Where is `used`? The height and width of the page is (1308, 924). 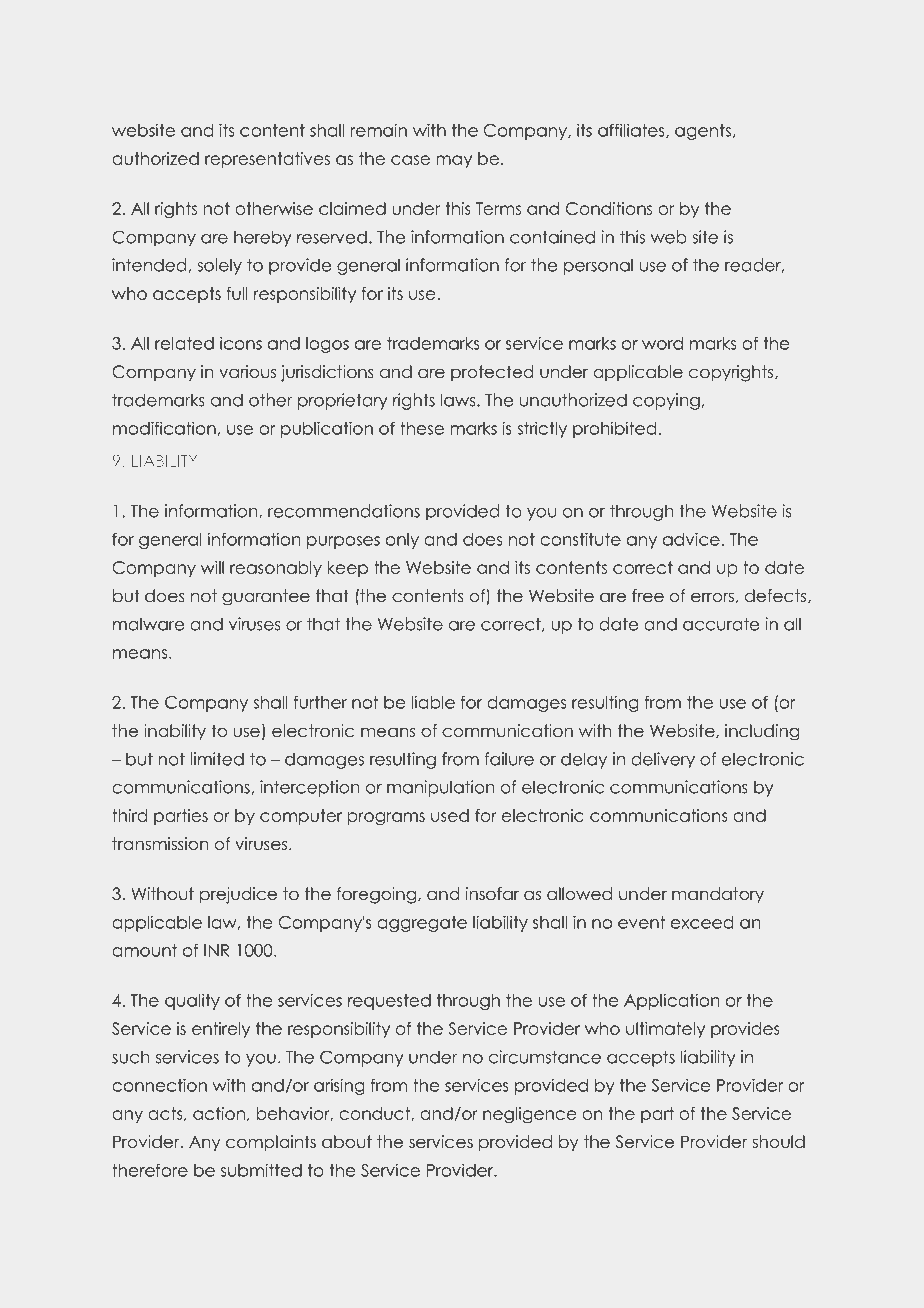
used is located at coordinates (450, 815).
